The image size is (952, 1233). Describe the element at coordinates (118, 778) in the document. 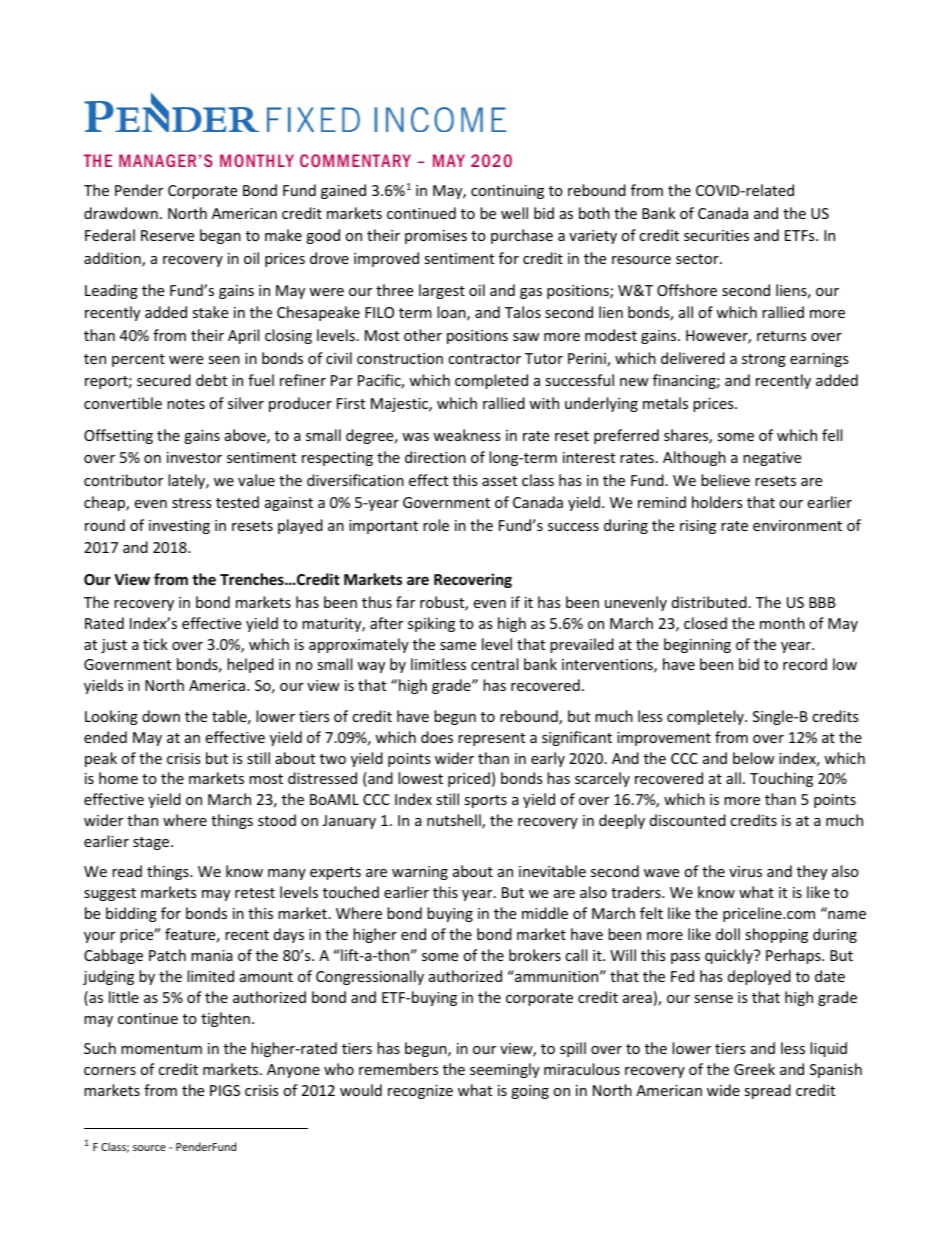

I see `home` at that location.
